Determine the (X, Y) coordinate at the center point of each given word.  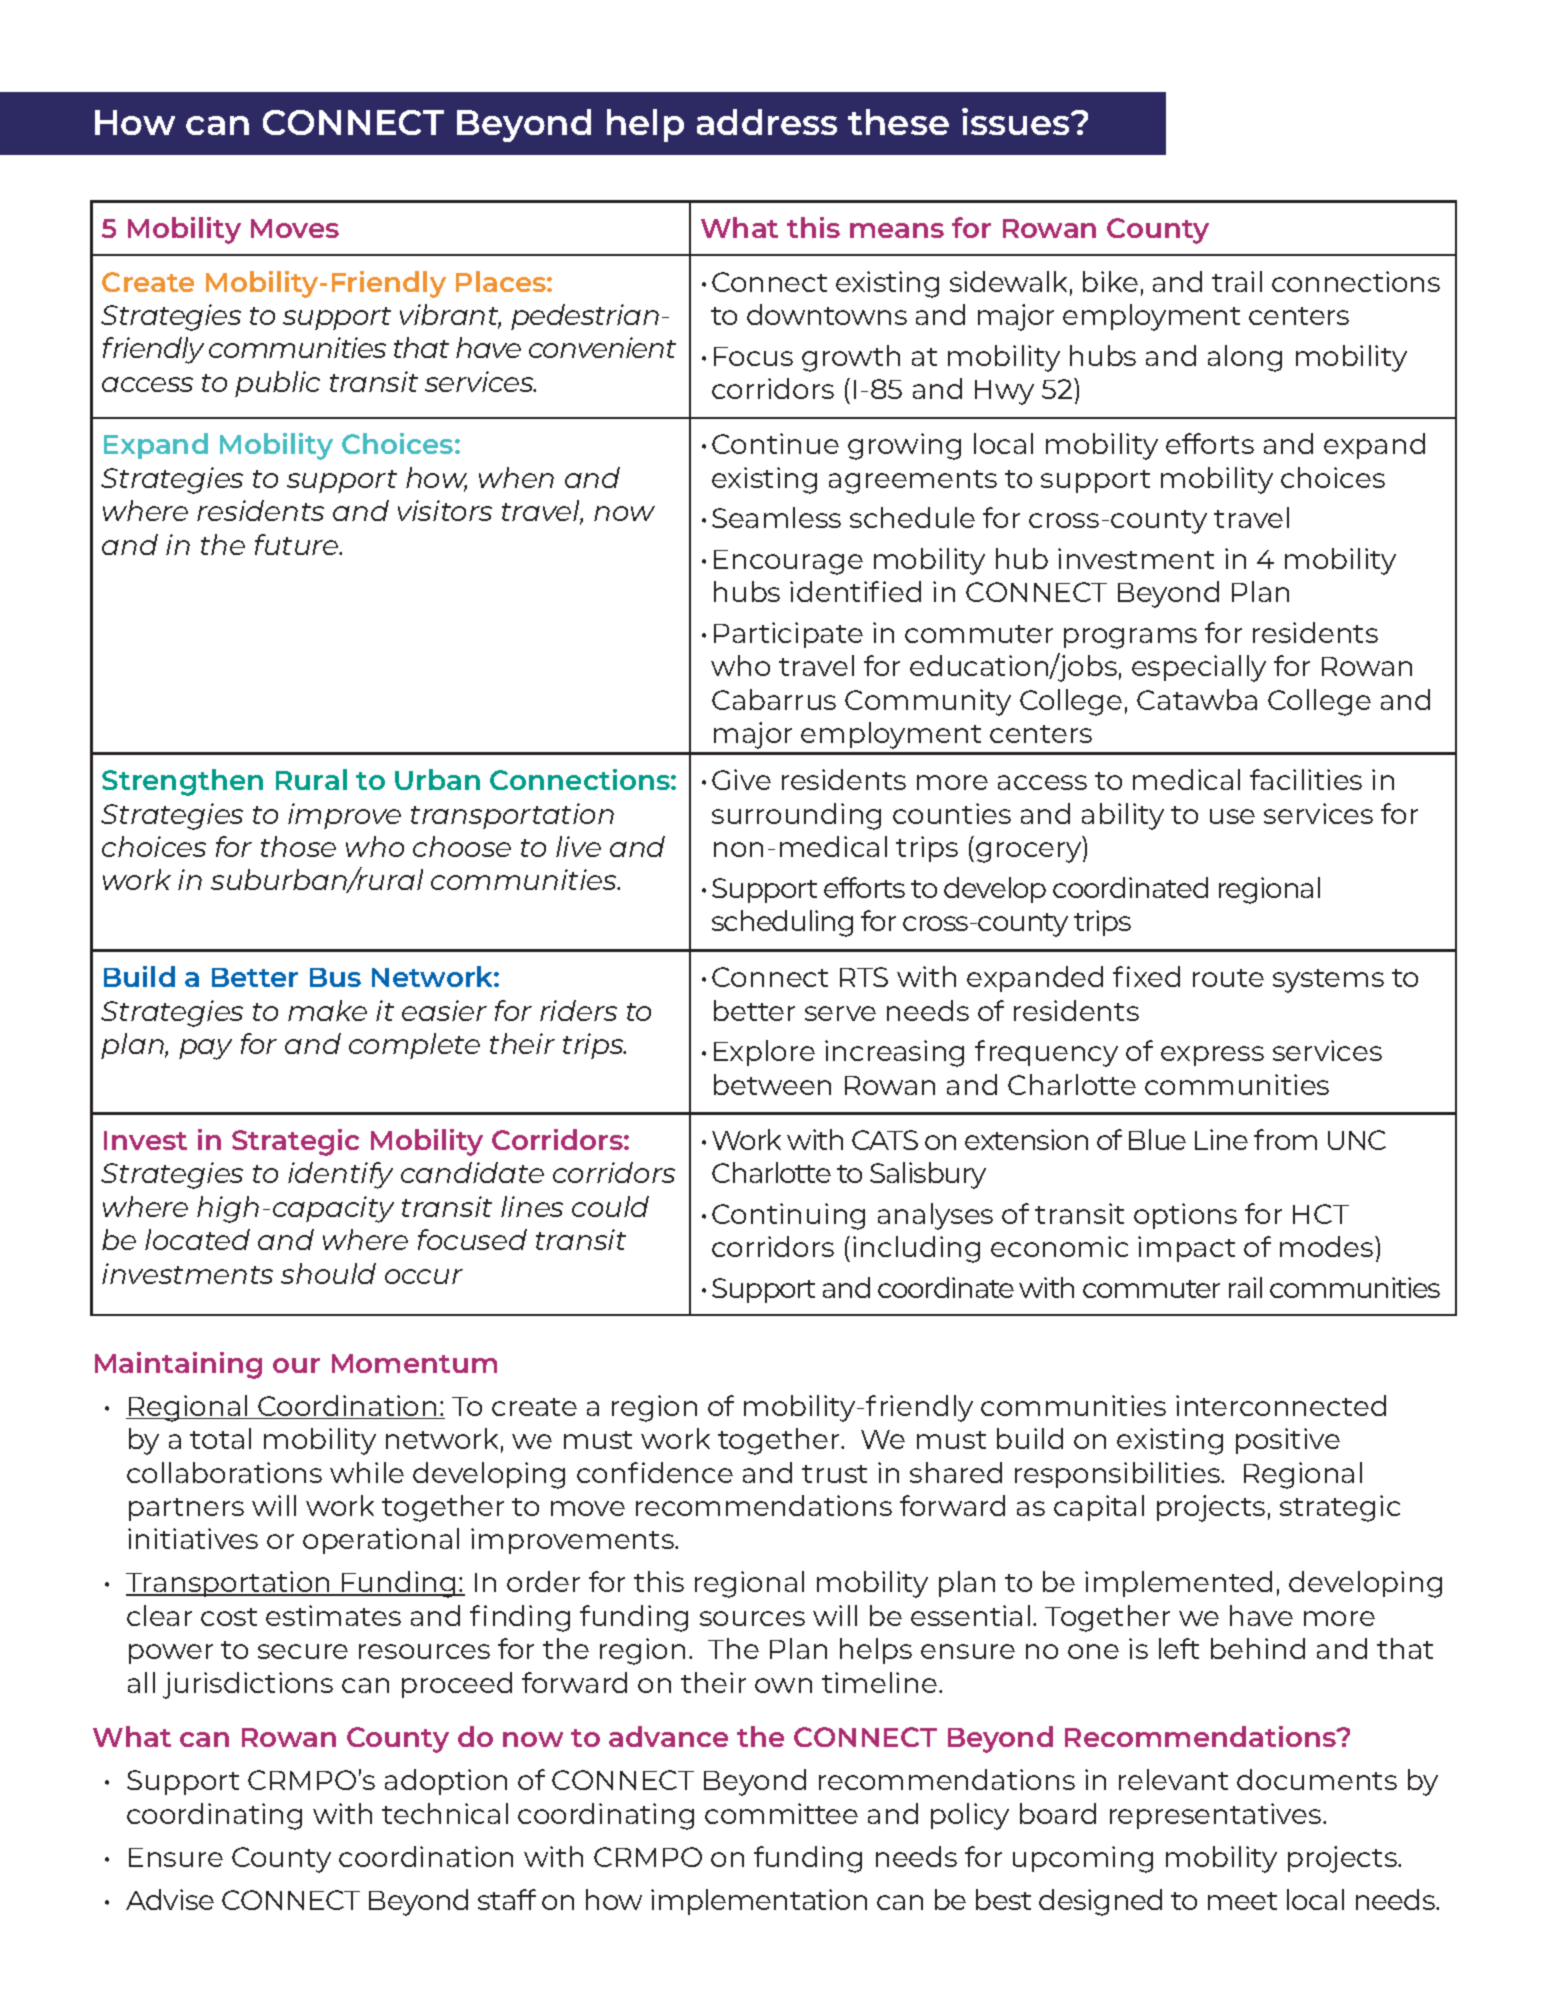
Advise (170, 1899)
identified (855, 591)
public (277, 384)
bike (1110, 281)
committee (781, 1813)
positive (1288, 1441)
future (298, 544)
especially (1199, 668)
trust (834, 1474)
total (220, 1438)
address (767, 122)
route (1228, 978)
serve (840, 1013)
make (327, 1010)
